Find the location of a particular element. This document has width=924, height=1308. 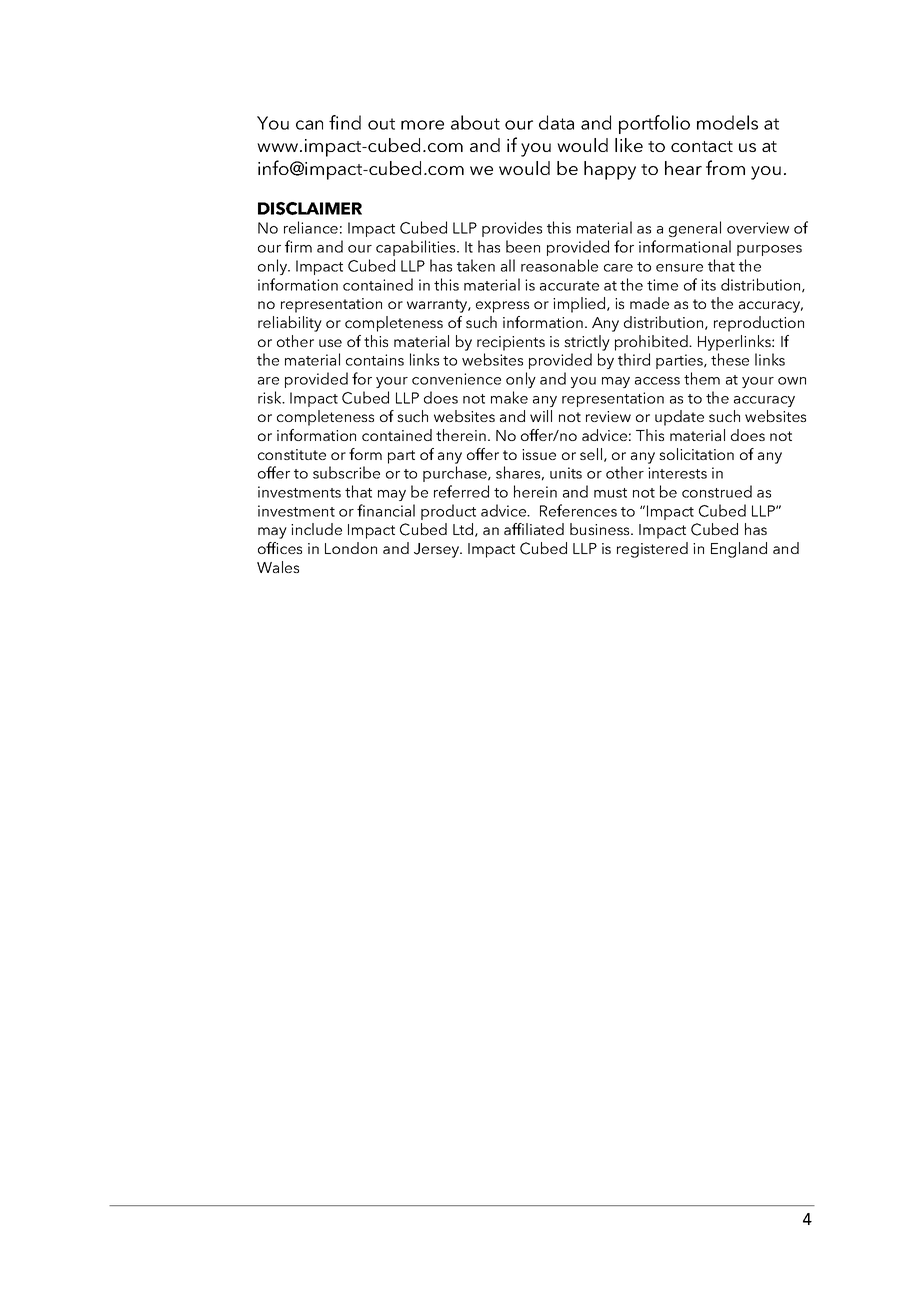

make is located at coordinates (509, 397).
